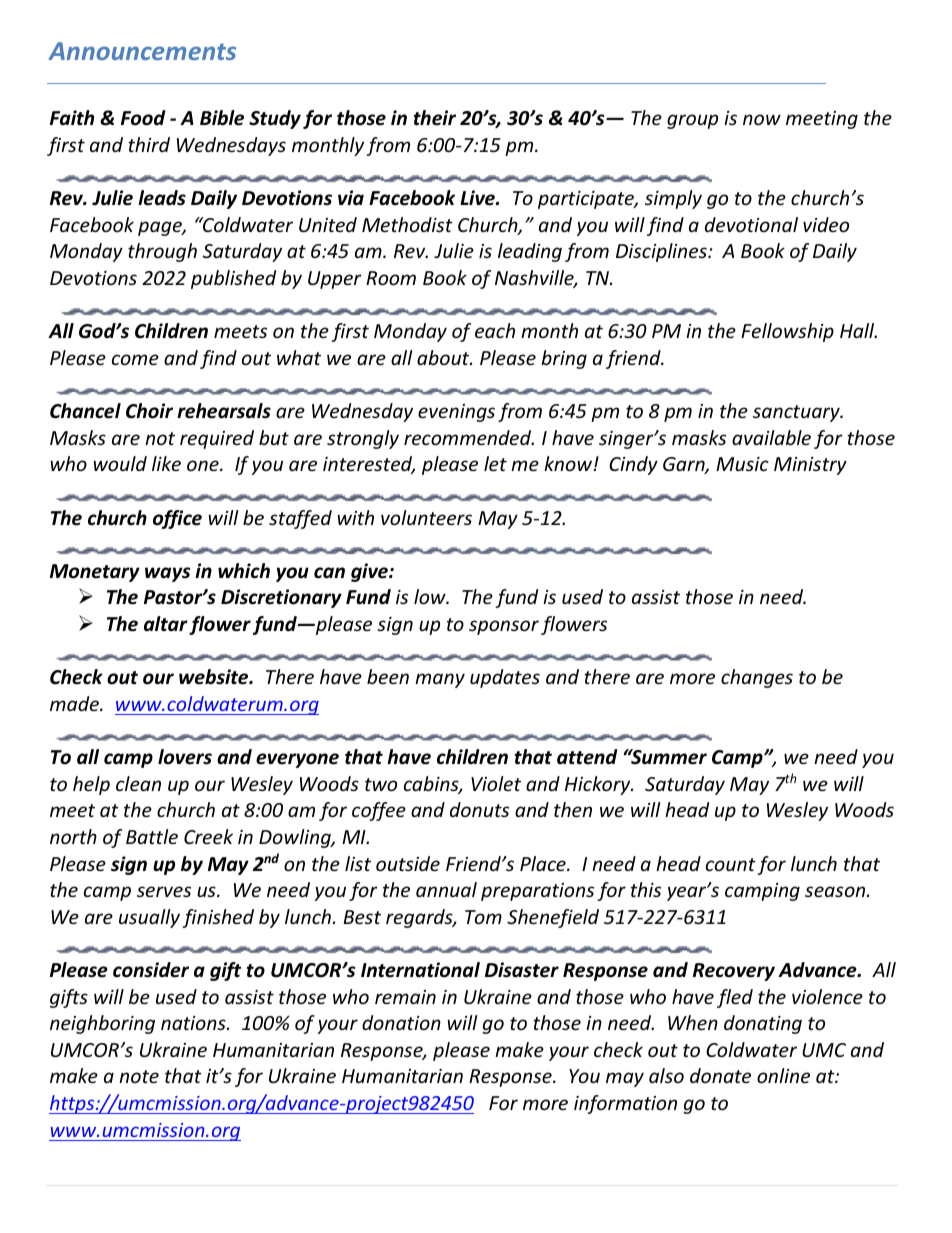 Image resolution: width=952 pixels, height=1233 pixels. I want to click on Music, so click(742, 464).
